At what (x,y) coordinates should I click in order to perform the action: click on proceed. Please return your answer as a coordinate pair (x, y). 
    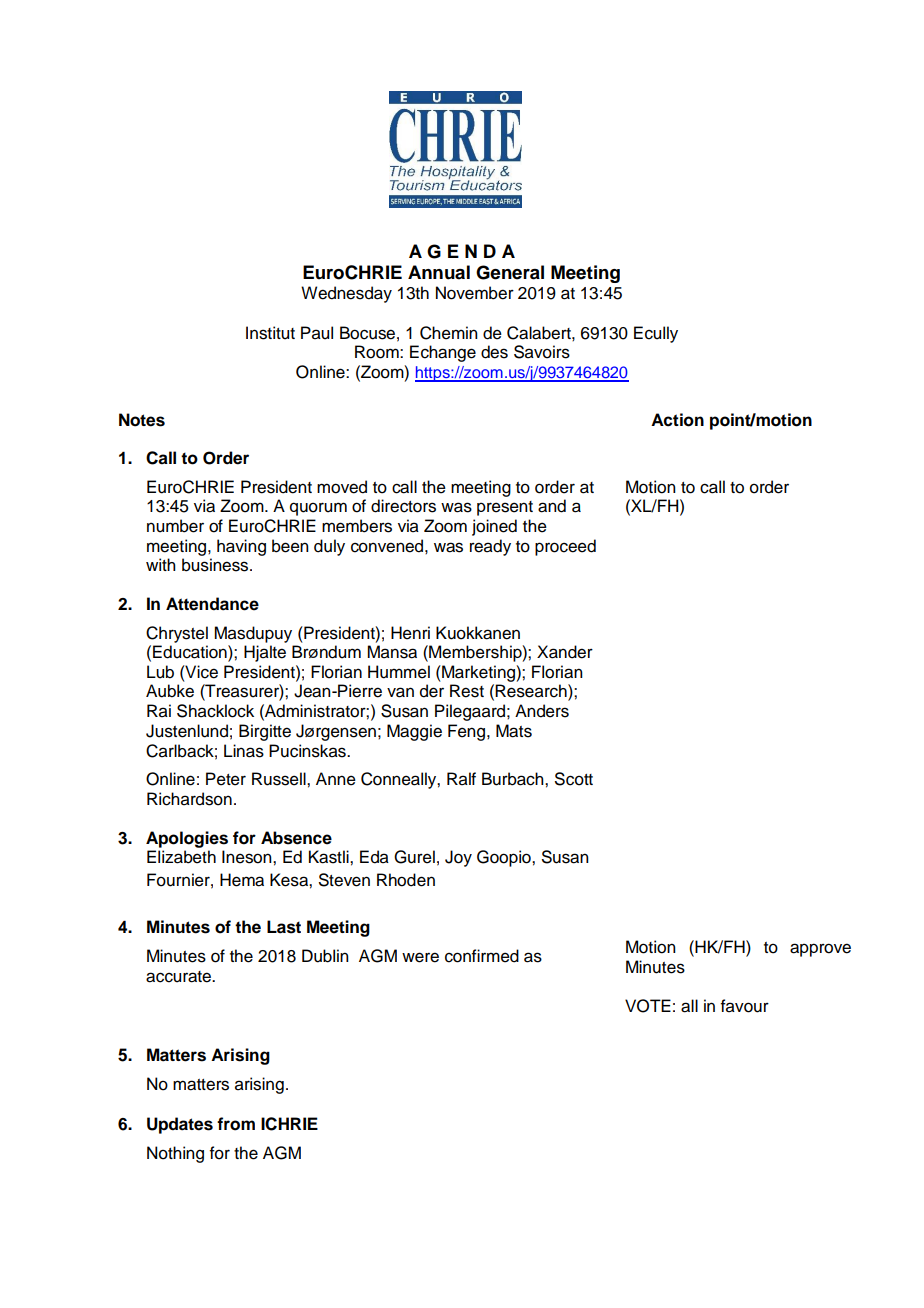
    Looking at the image, I should click on (565, 547).
